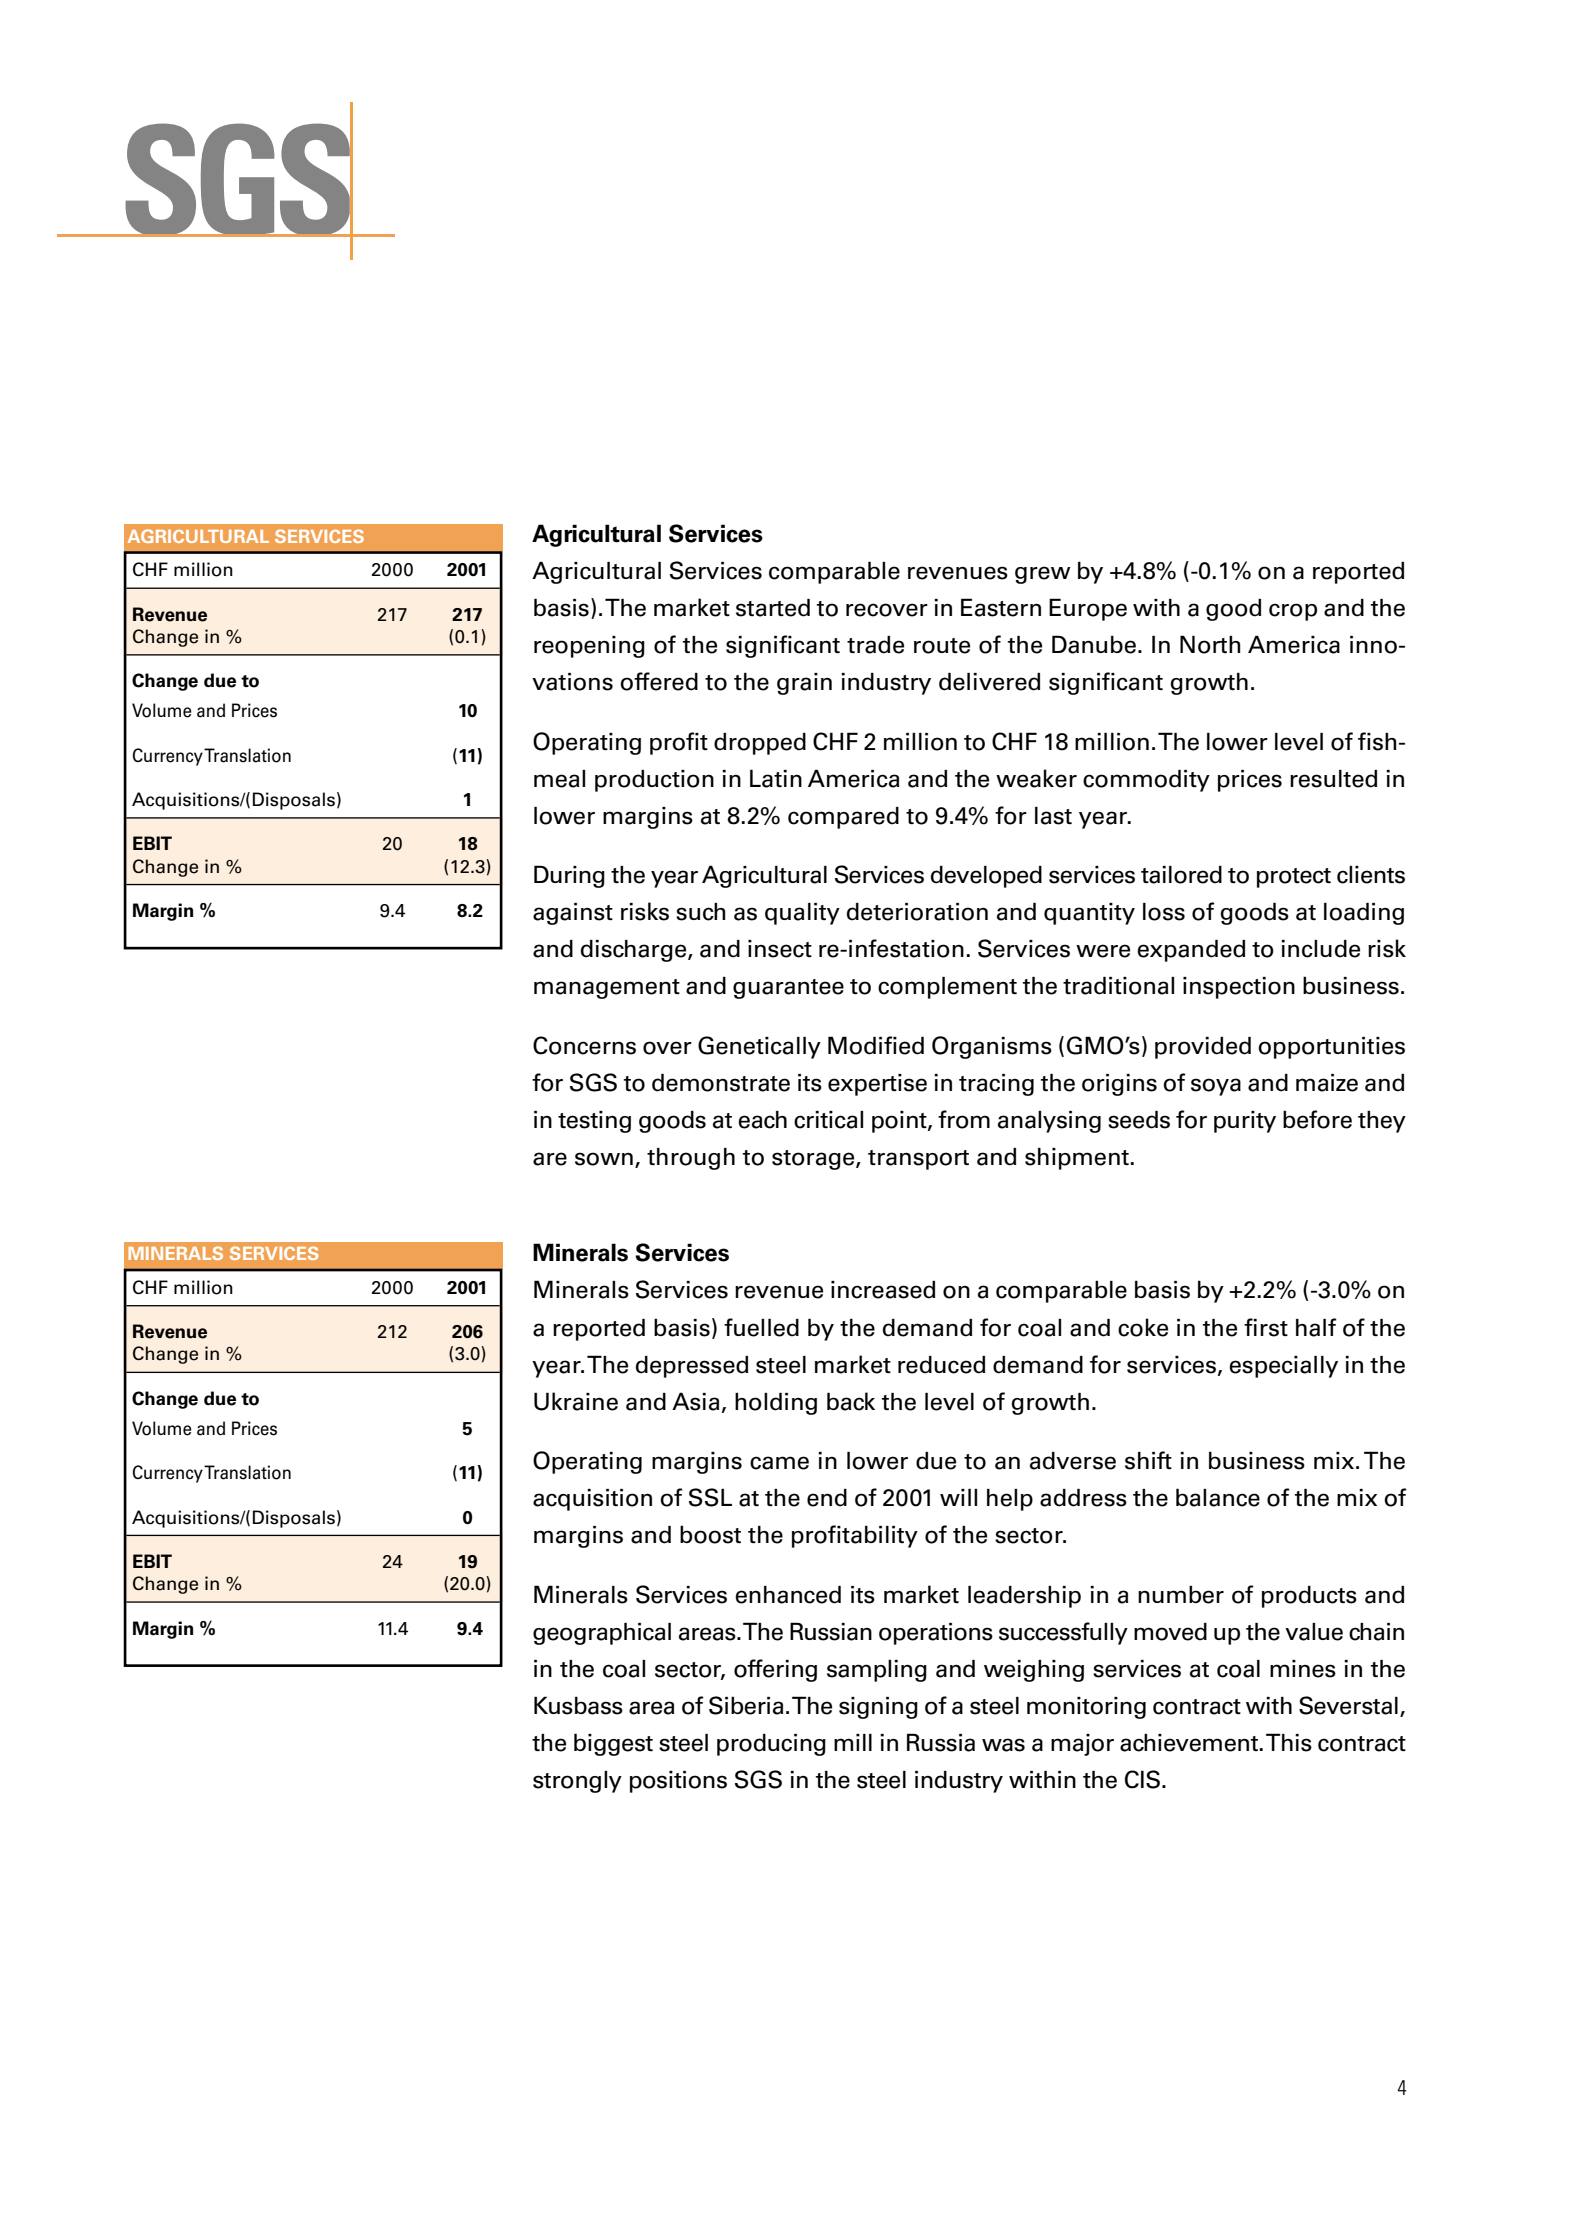  What do you see at coordinates (589, 647) in the screenshot?
I see `reopening` at bounding box center [589, 647].
